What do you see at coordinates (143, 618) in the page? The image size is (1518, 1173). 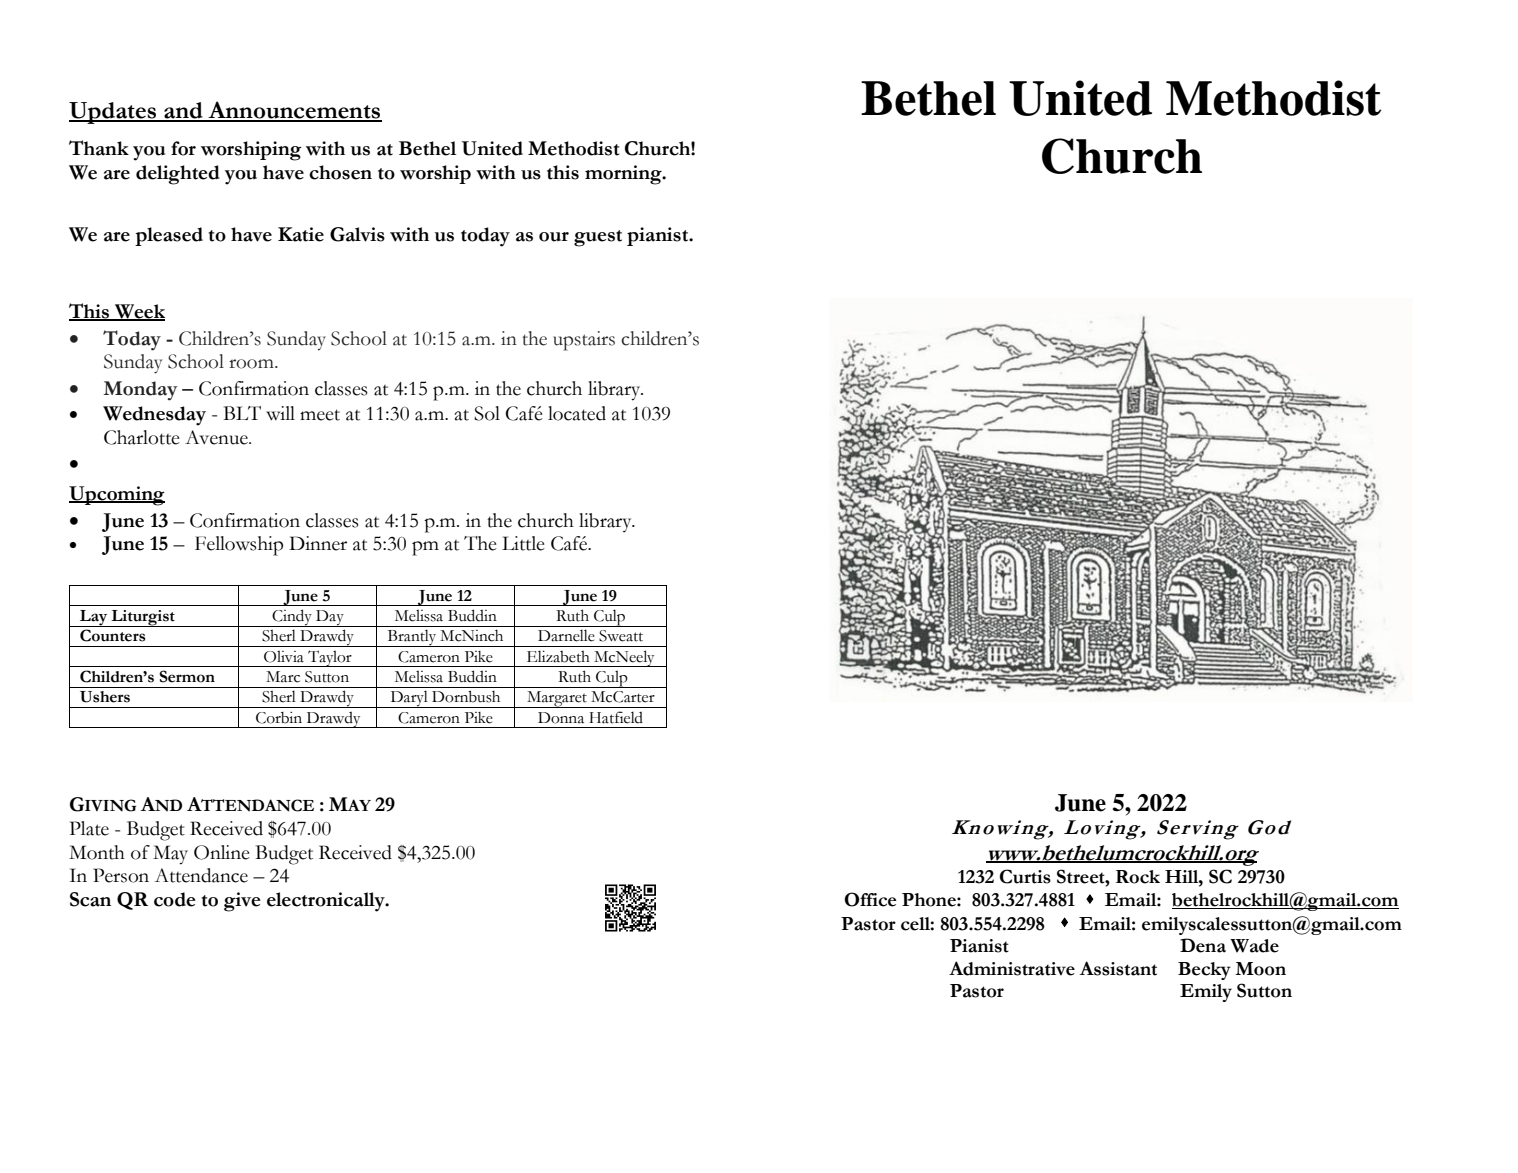 I see `Liturgist` at bounding box center [143, 618].
